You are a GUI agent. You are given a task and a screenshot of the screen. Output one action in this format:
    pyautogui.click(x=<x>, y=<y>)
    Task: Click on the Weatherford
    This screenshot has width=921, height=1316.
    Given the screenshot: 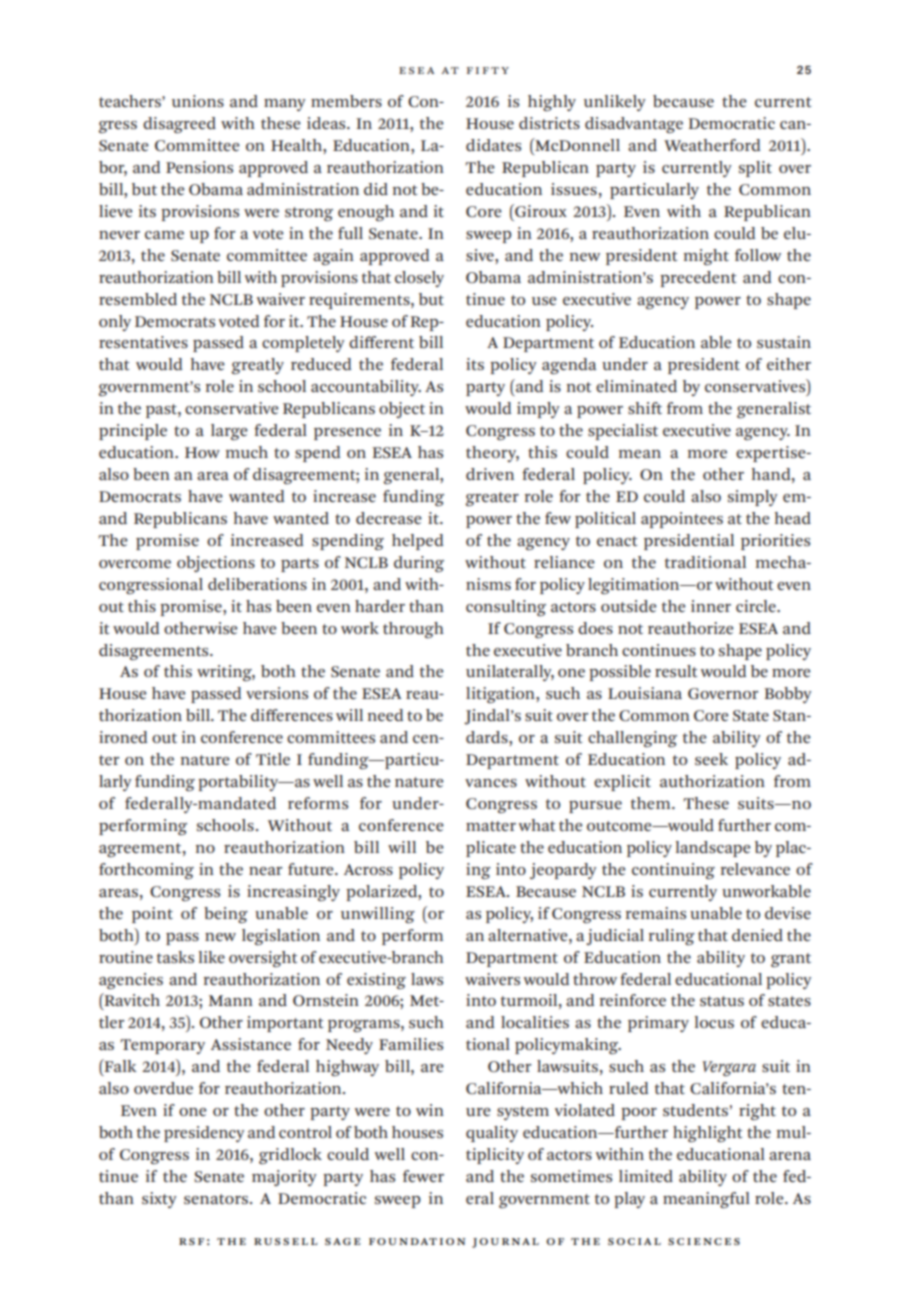 What is the action you would take?
    pyautogui.click(x=712, y=145)
